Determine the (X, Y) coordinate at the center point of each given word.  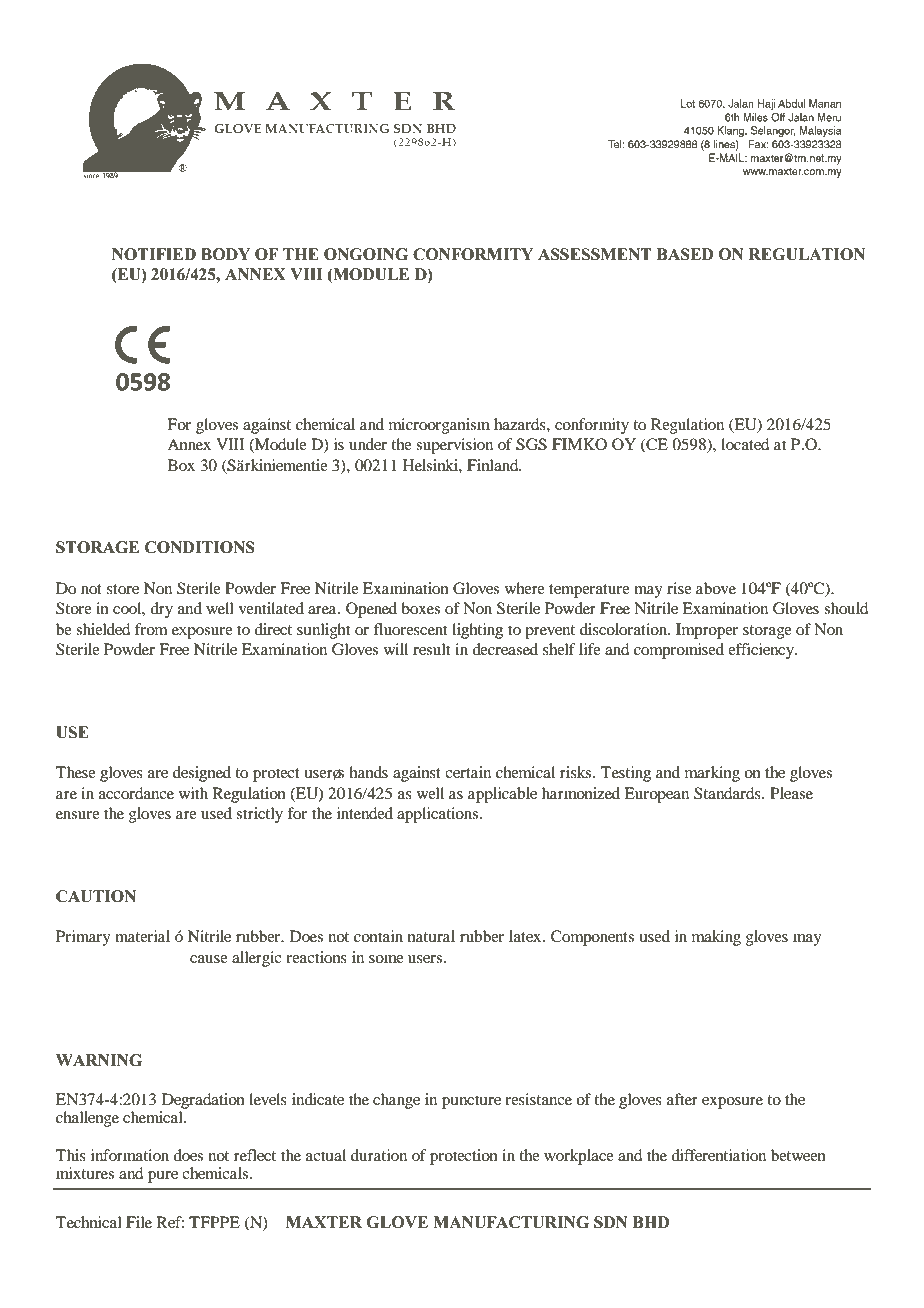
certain (468, 772)
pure (163, 1177)
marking (712, 774)
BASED (685, 254)
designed (202, 774)
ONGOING (366, 254)
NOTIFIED (154, 254)
